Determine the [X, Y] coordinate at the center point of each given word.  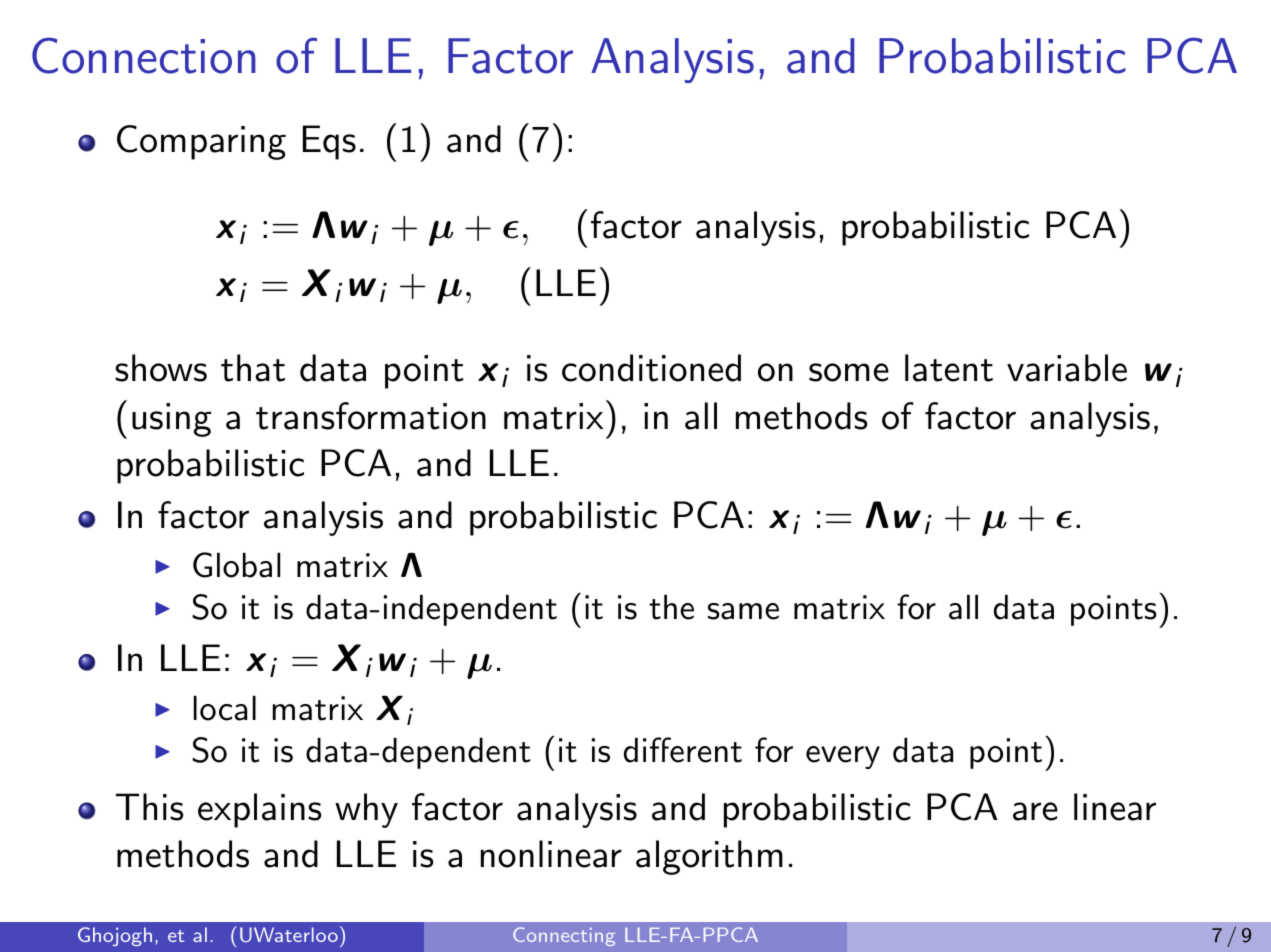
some [849, 372]
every [843, 757]
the [671, 607]
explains [259, 810]
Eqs [329, 142]
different [683, 750]
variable [1067, 368]
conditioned [651, 368]
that [253, 368]
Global [236, 565]
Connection [144, 55]
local [225, 708]
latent [949, 368]
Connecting [564, 936]
